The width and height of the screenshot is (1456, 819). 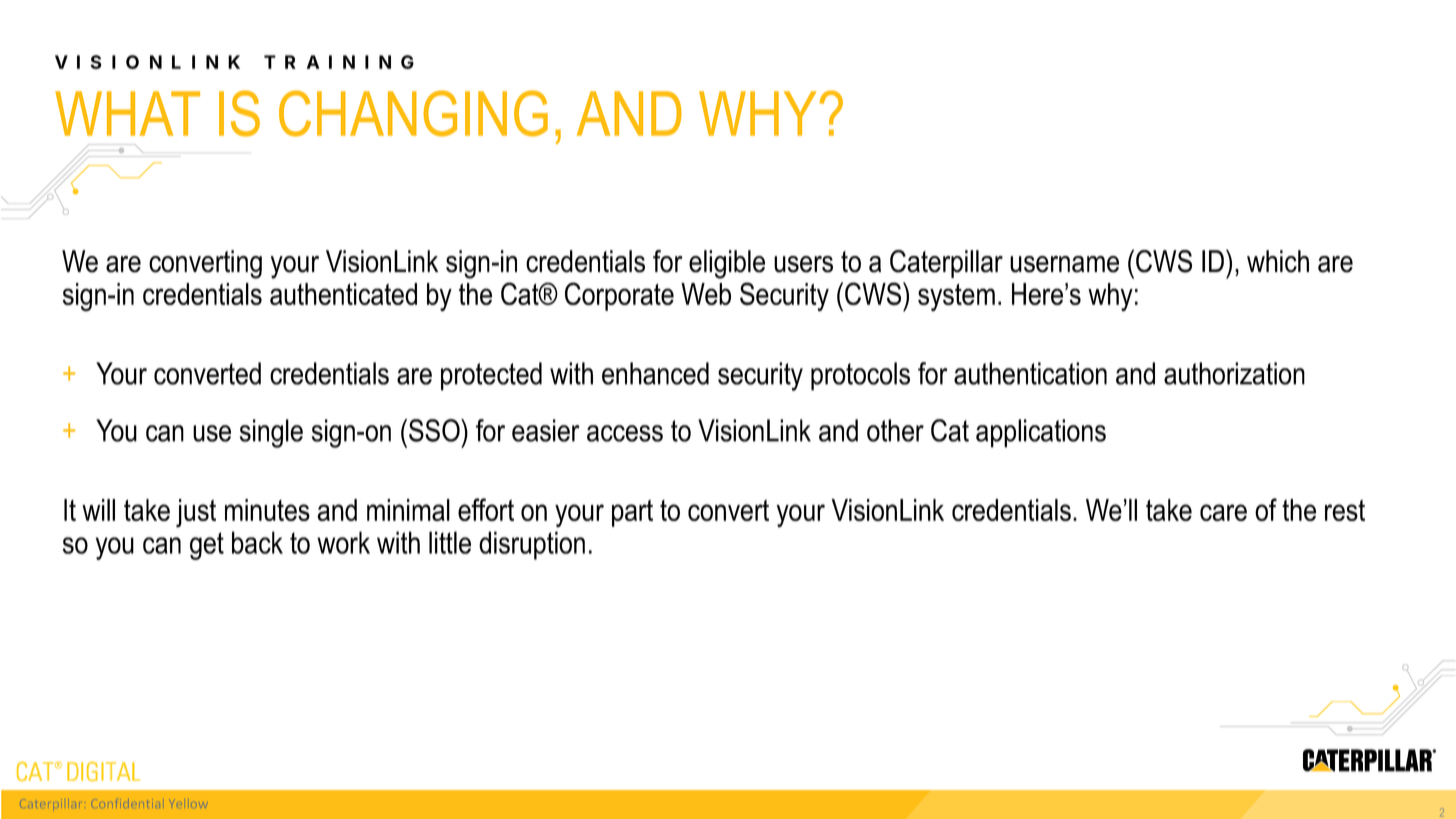 What do you see at coordinates (413, 113) in the screenshot?
I see `CHANGING` at bounding box center [413, 113].
